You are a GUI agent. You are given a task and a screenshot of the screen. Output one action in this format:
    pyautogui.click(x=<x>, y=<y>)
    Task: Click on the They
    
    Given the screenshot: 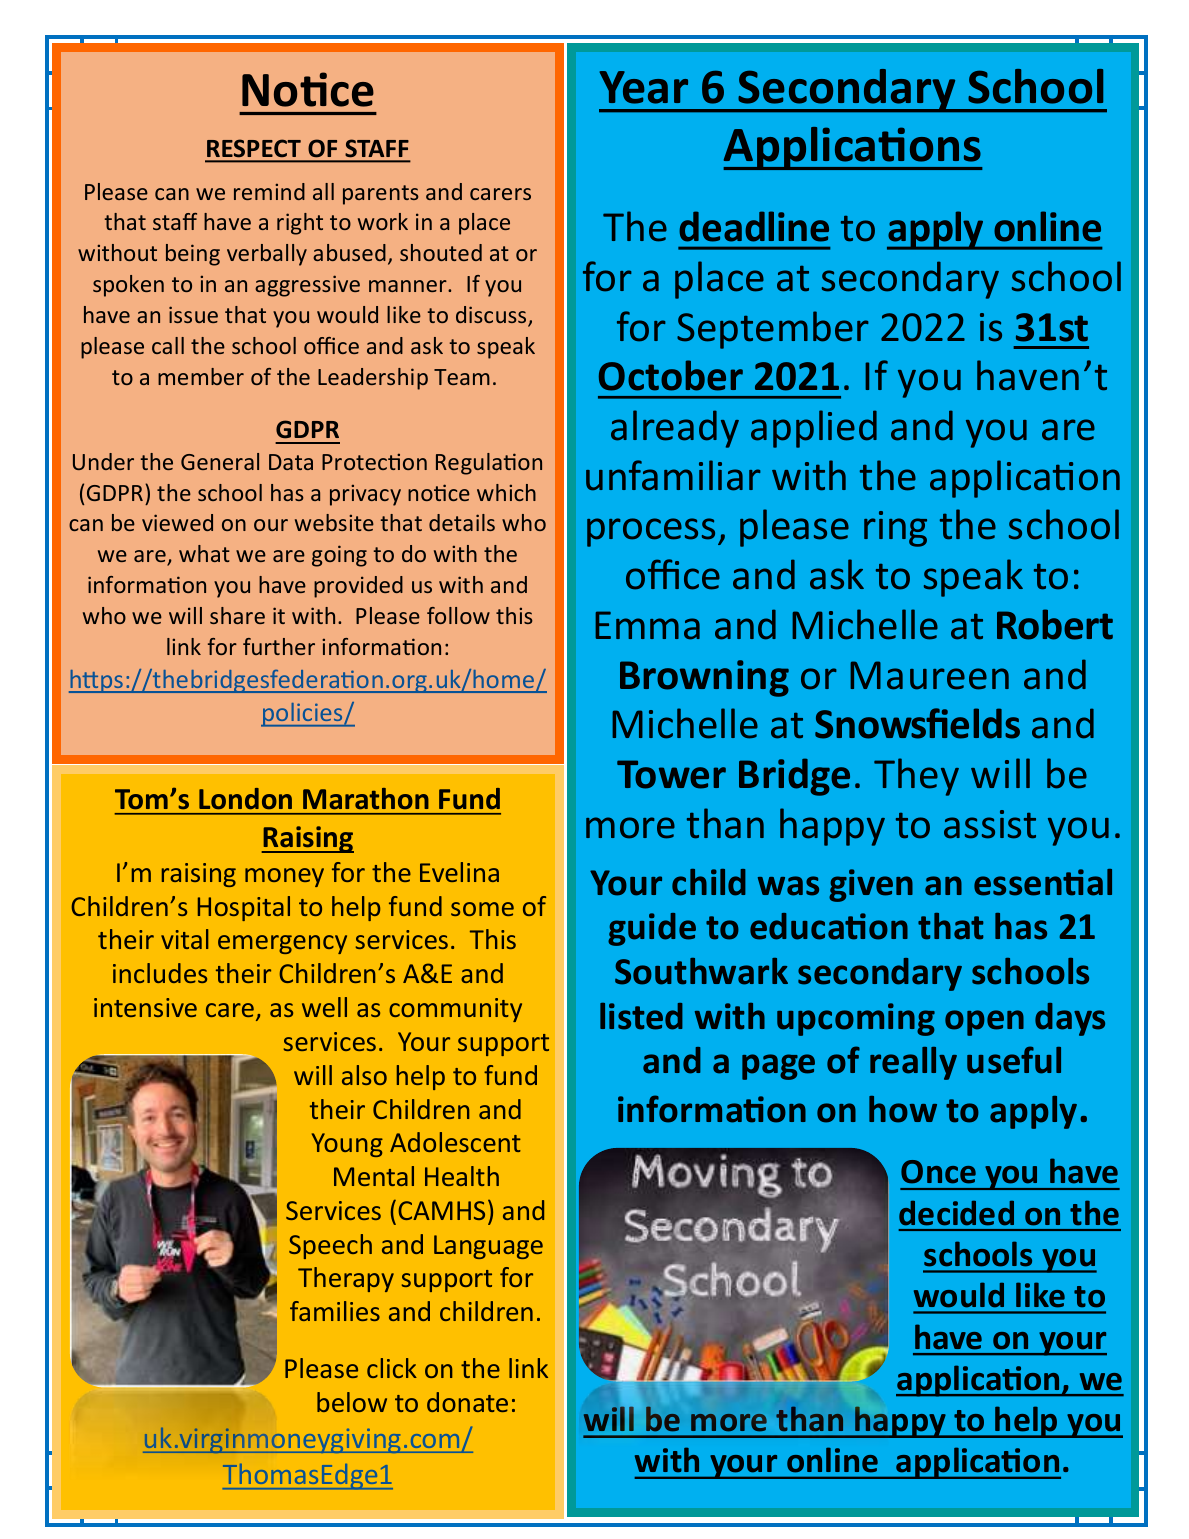 What is the action you would take?
    pyautogui.click(x=916, y=777)
